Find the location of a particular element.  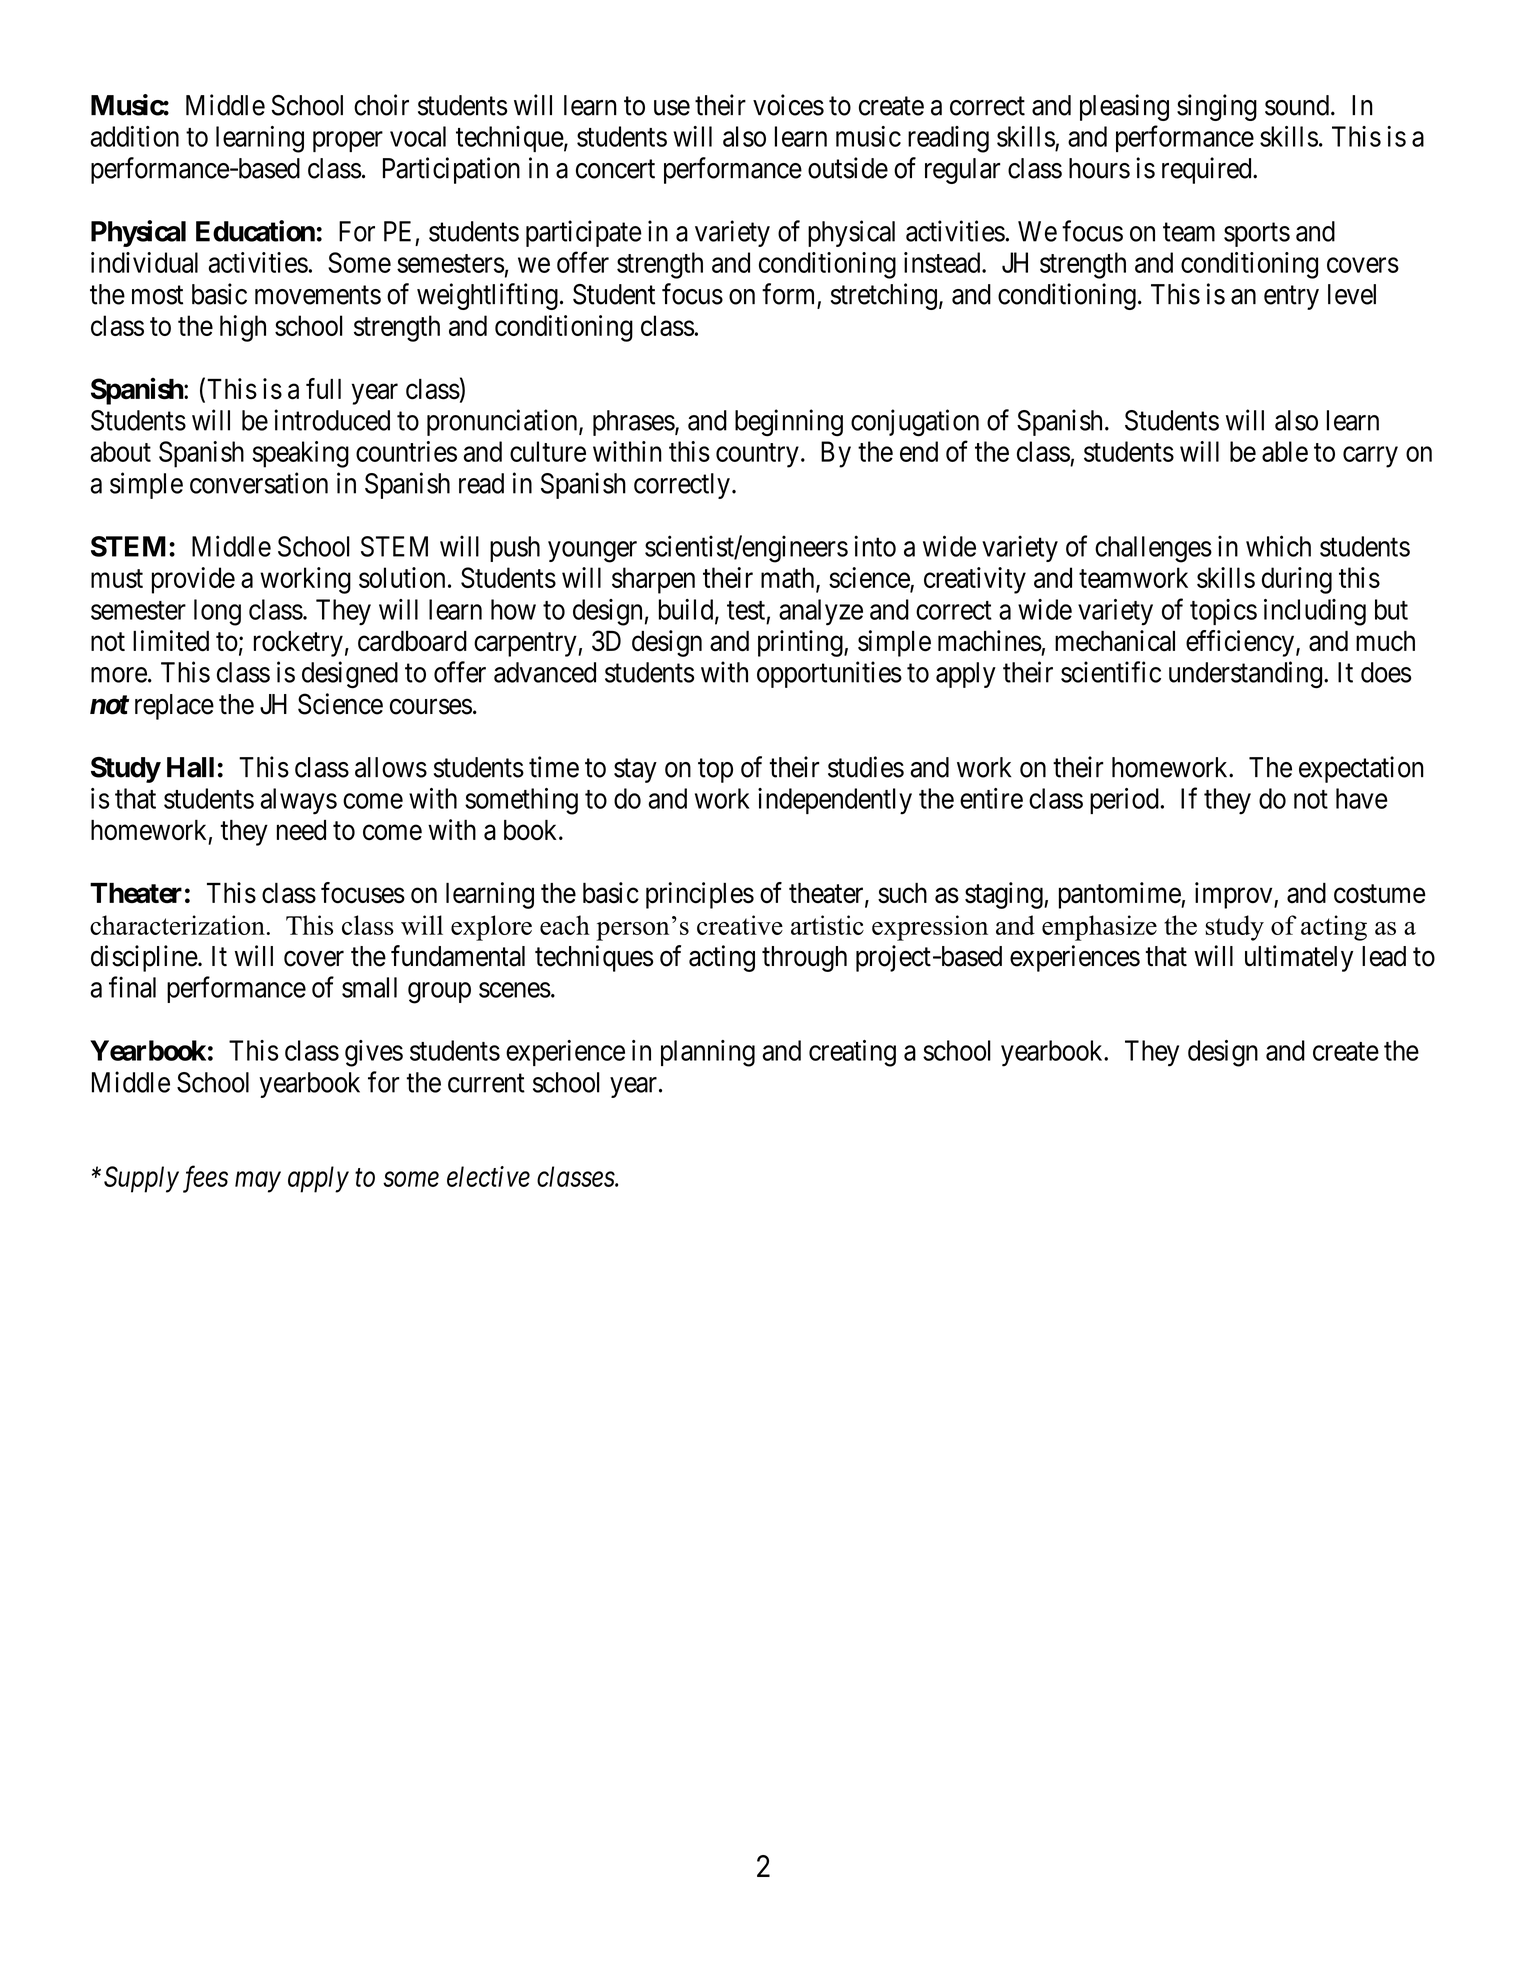

able is located at coordinates (1285, 451).
